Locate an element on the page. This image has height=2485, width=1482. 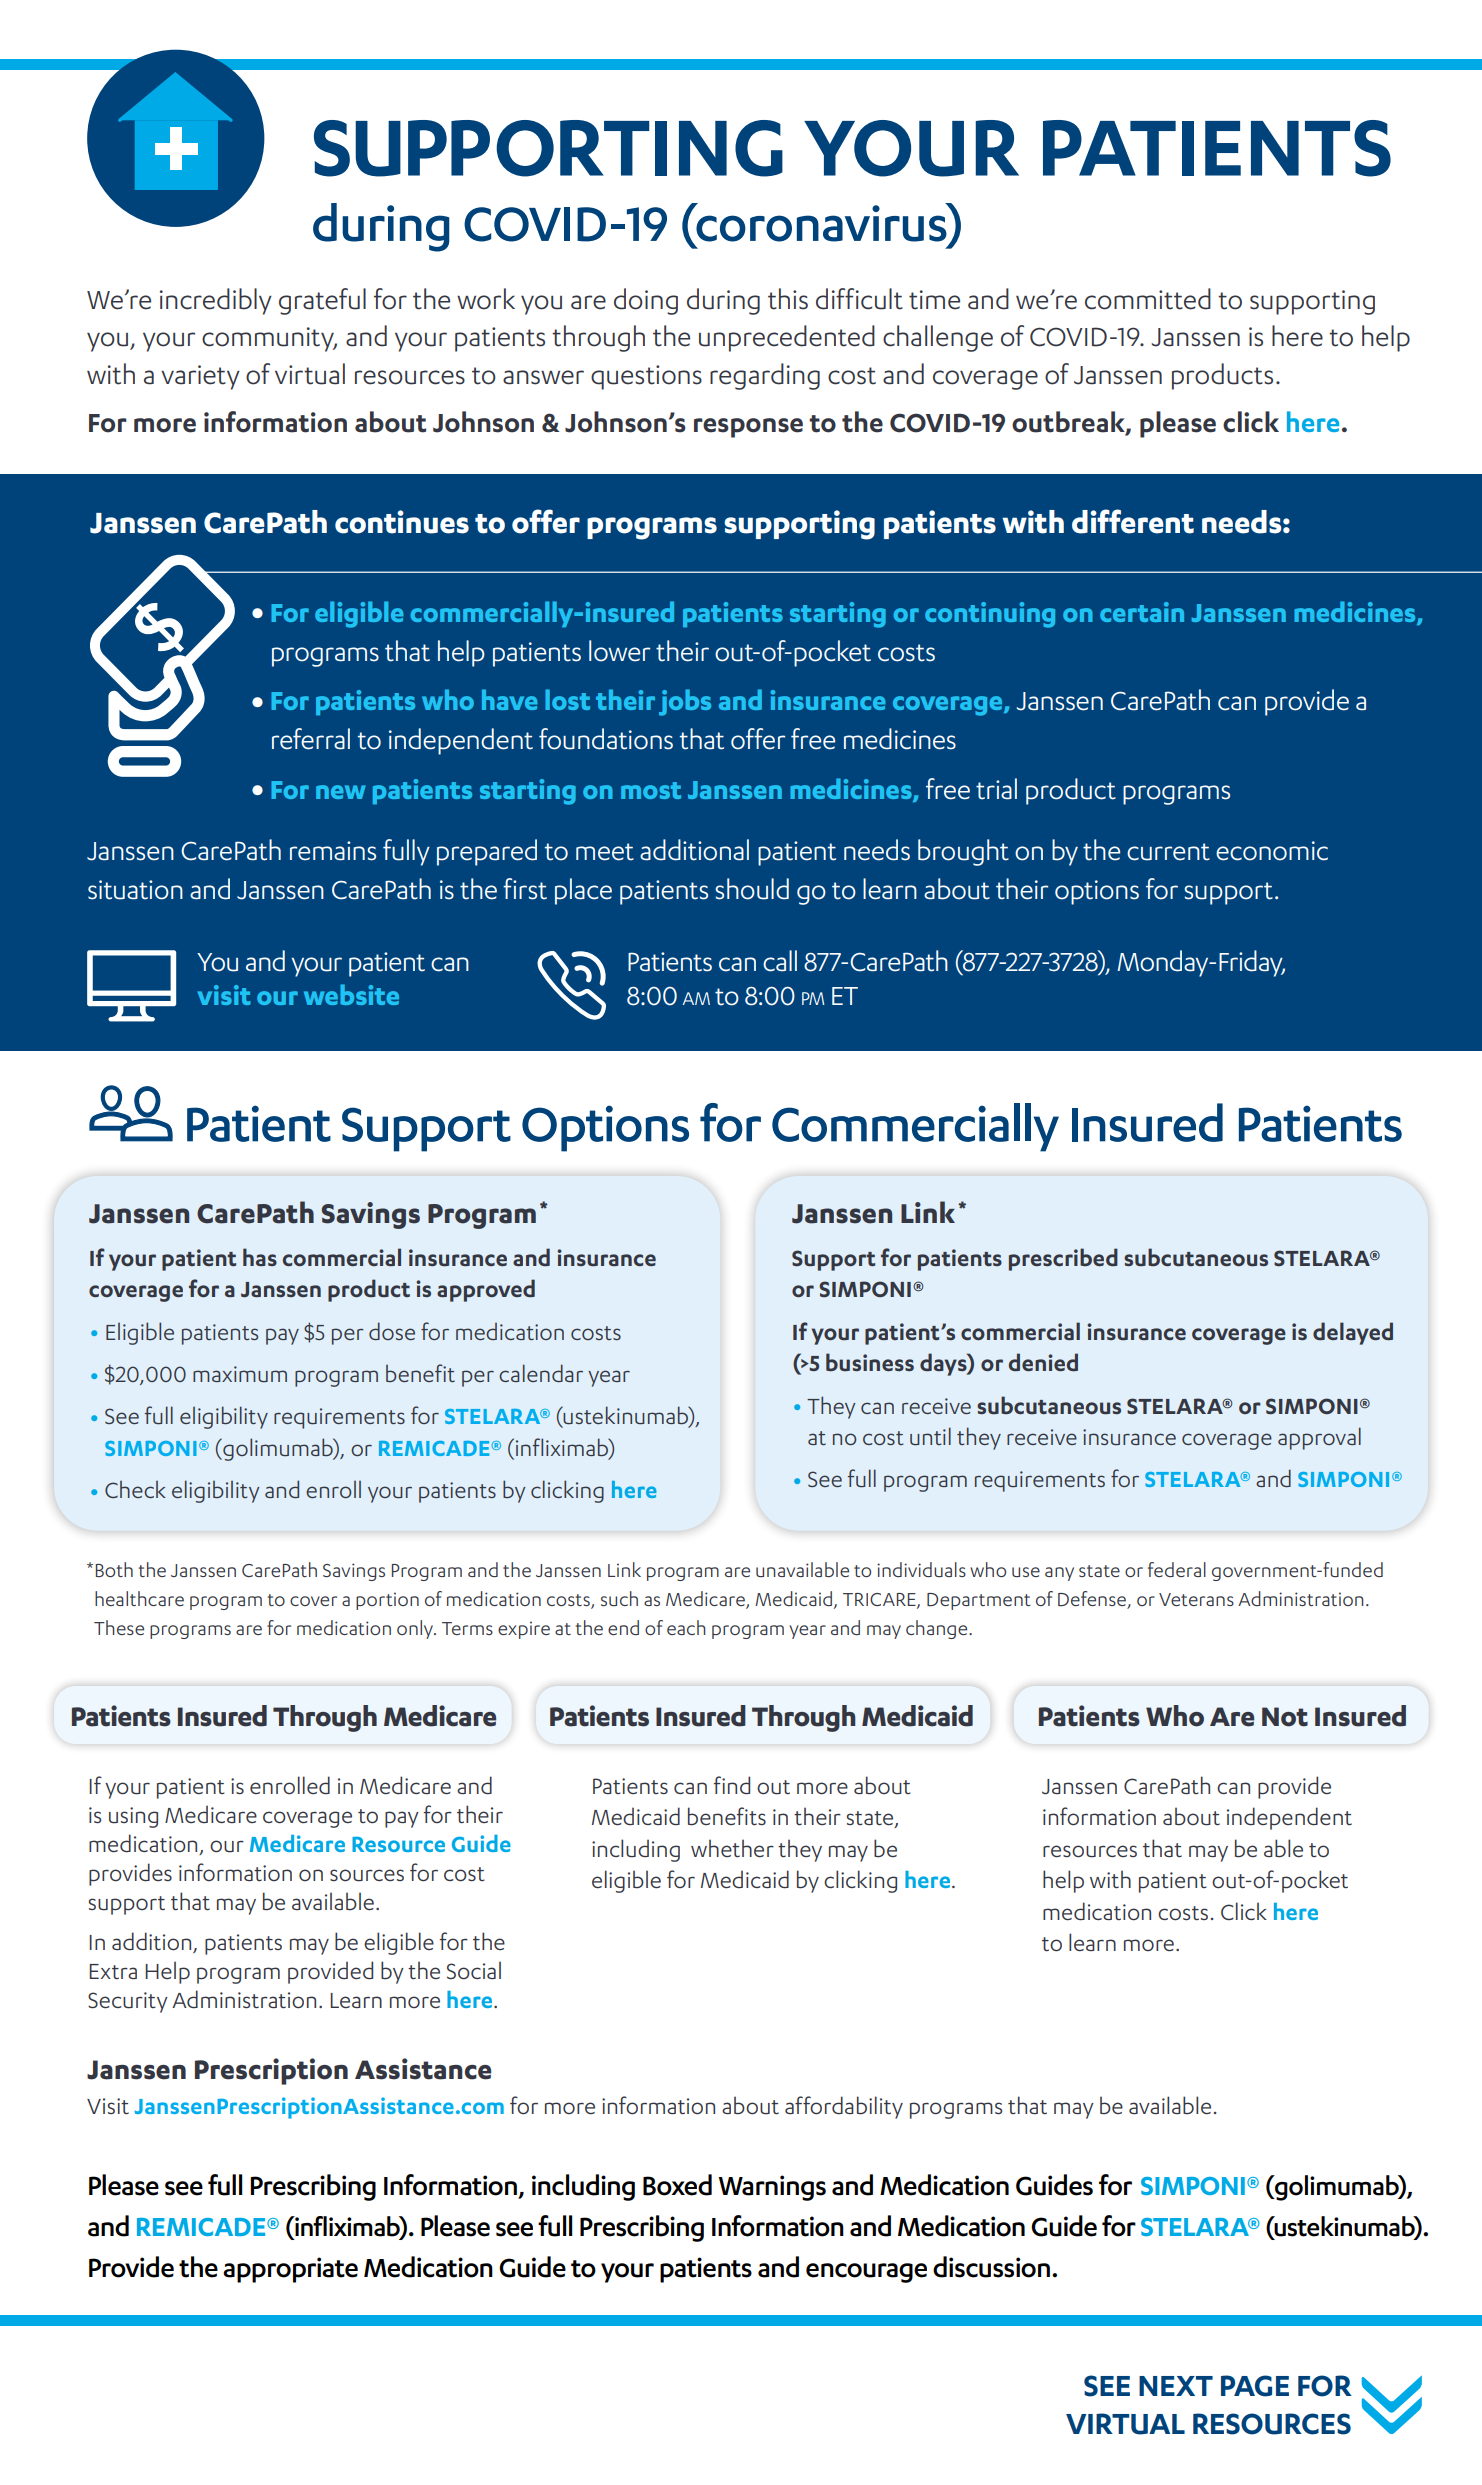
business is located at coordinates (870, 1362).
